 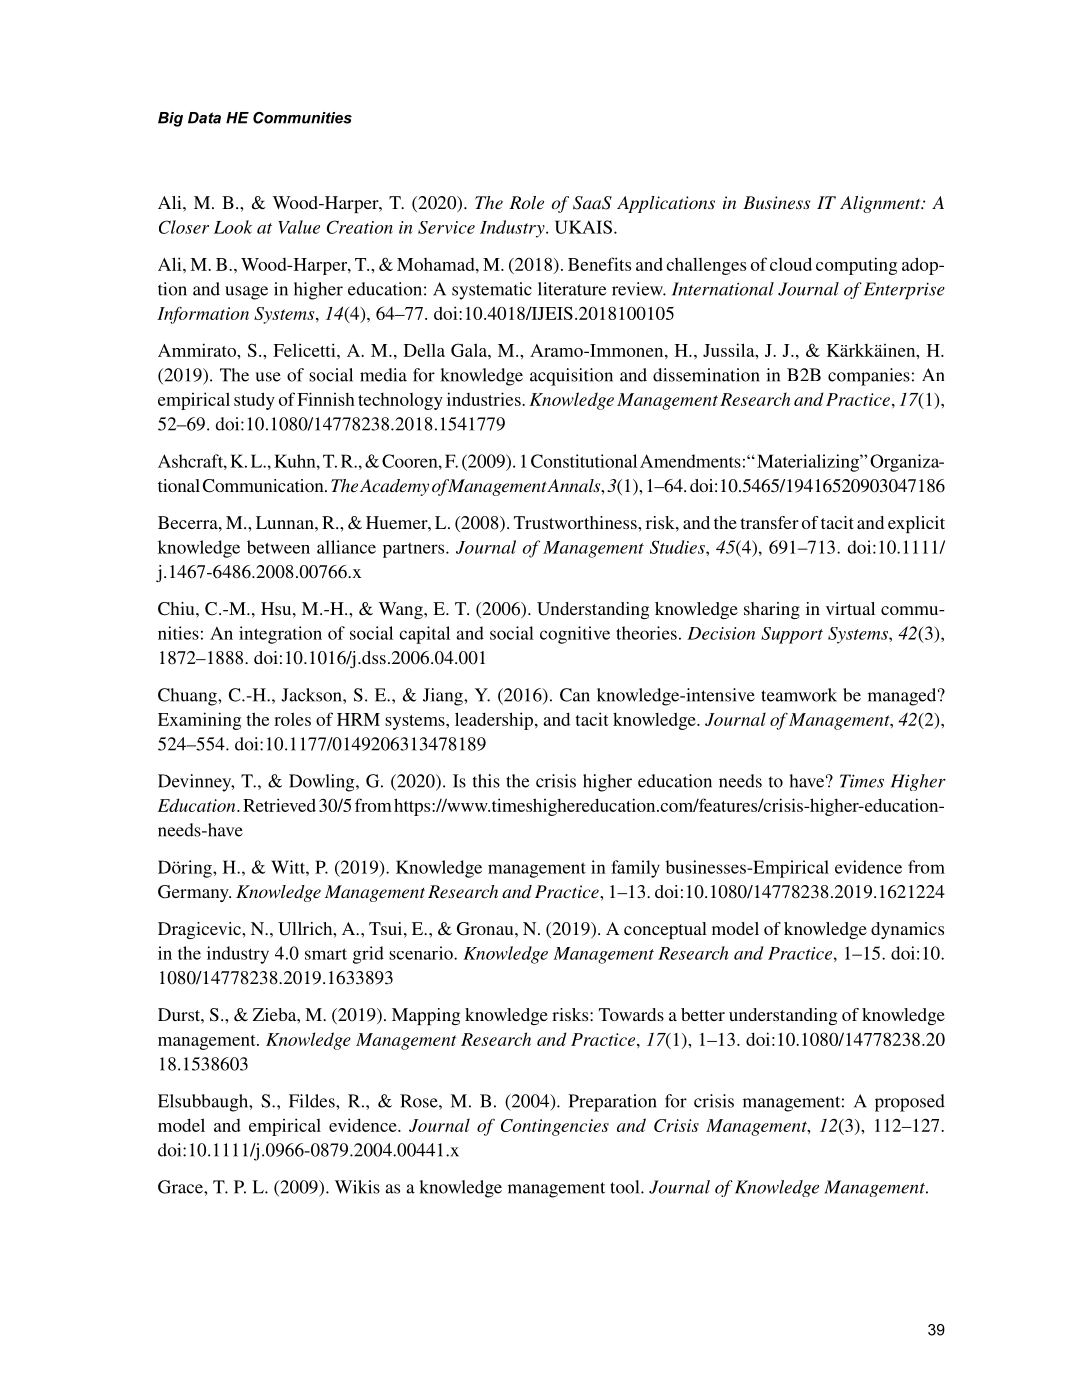 I want to click on Grace, so click(x=181, y=1187).
